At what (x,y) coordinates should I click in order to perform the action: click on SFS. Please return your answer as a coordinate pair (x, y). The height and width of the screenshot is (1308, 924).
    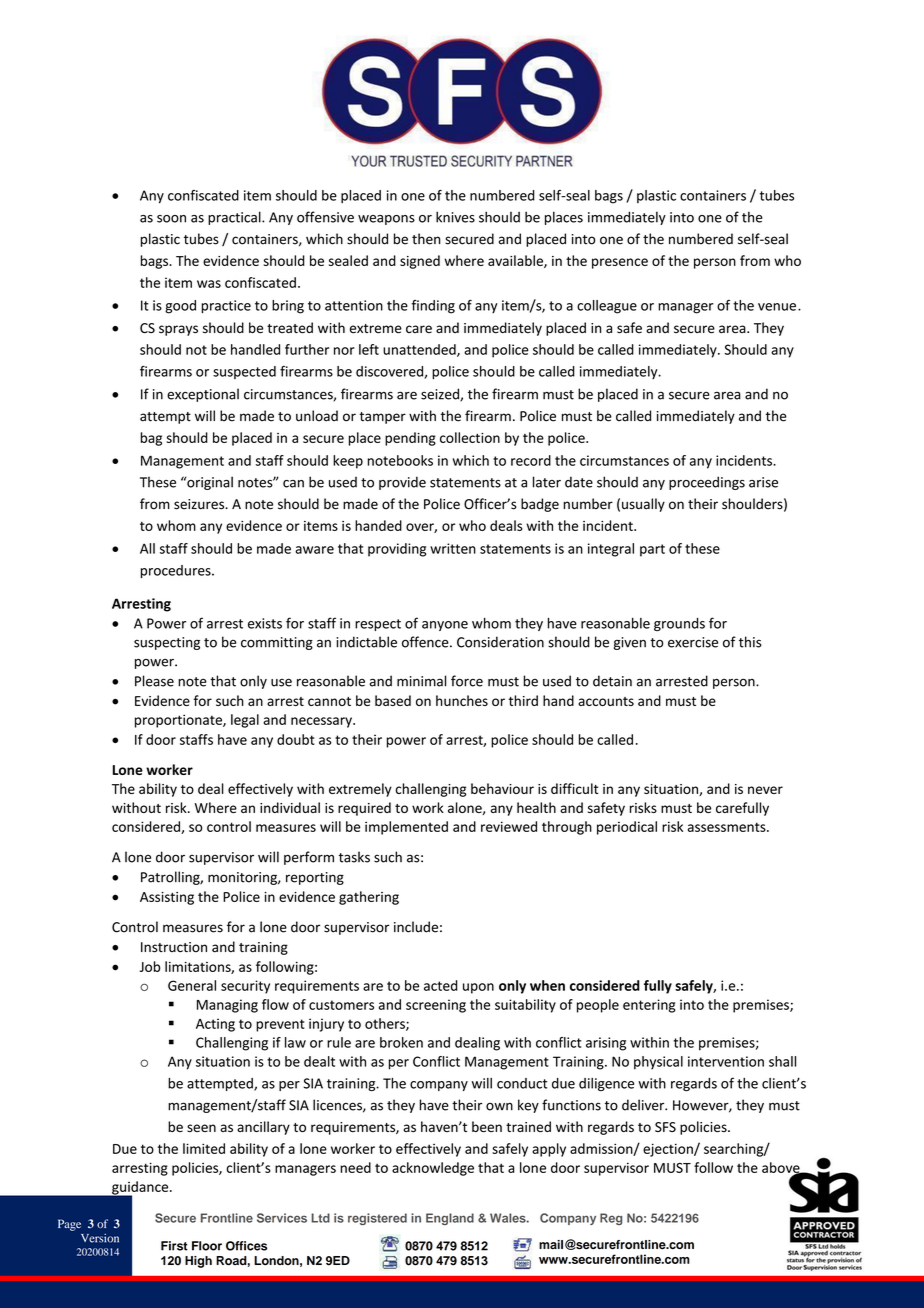
    Looking at the image, I should click on (665, 1127).
